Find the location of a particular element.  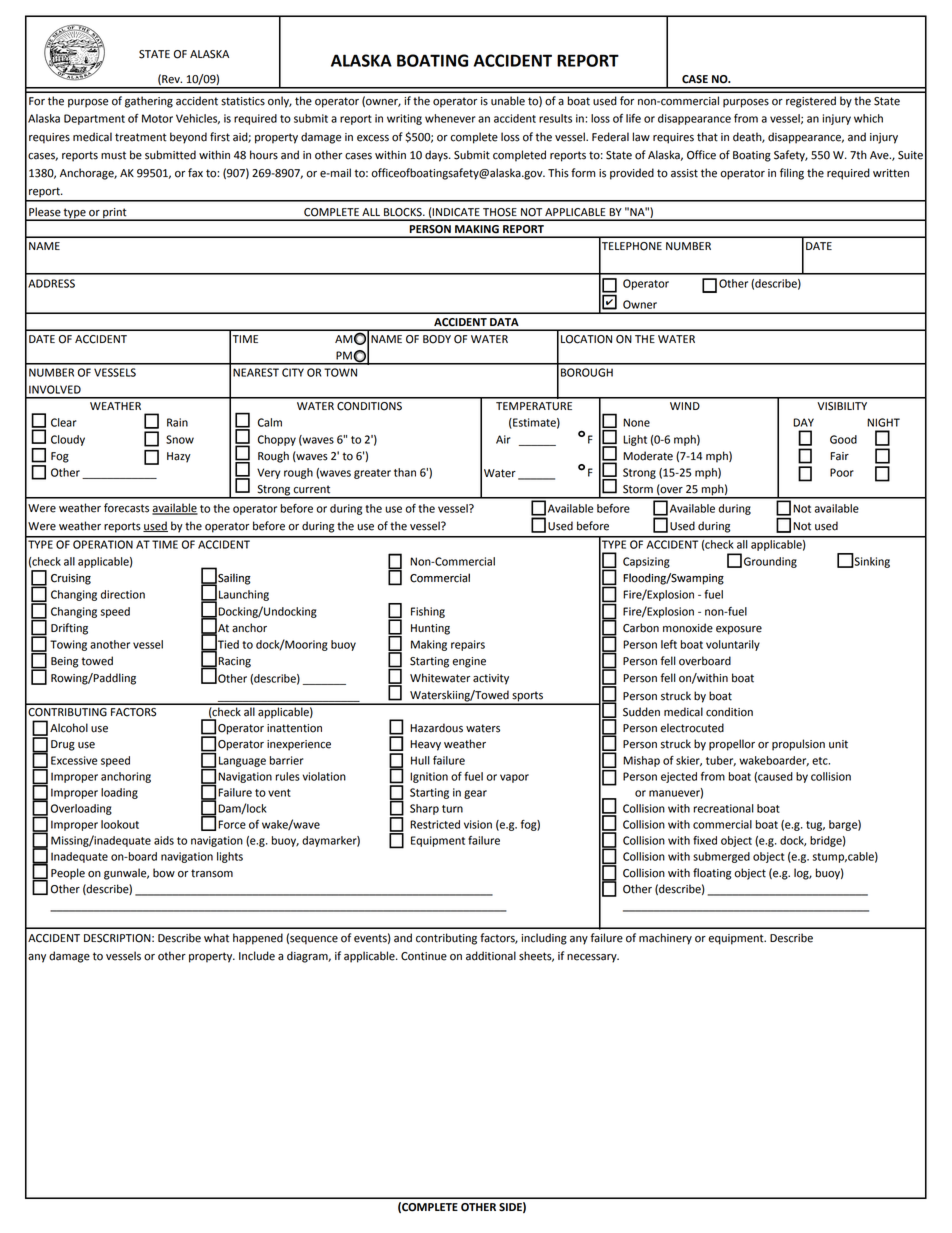

machinery is located at coordinates (665, 939).
